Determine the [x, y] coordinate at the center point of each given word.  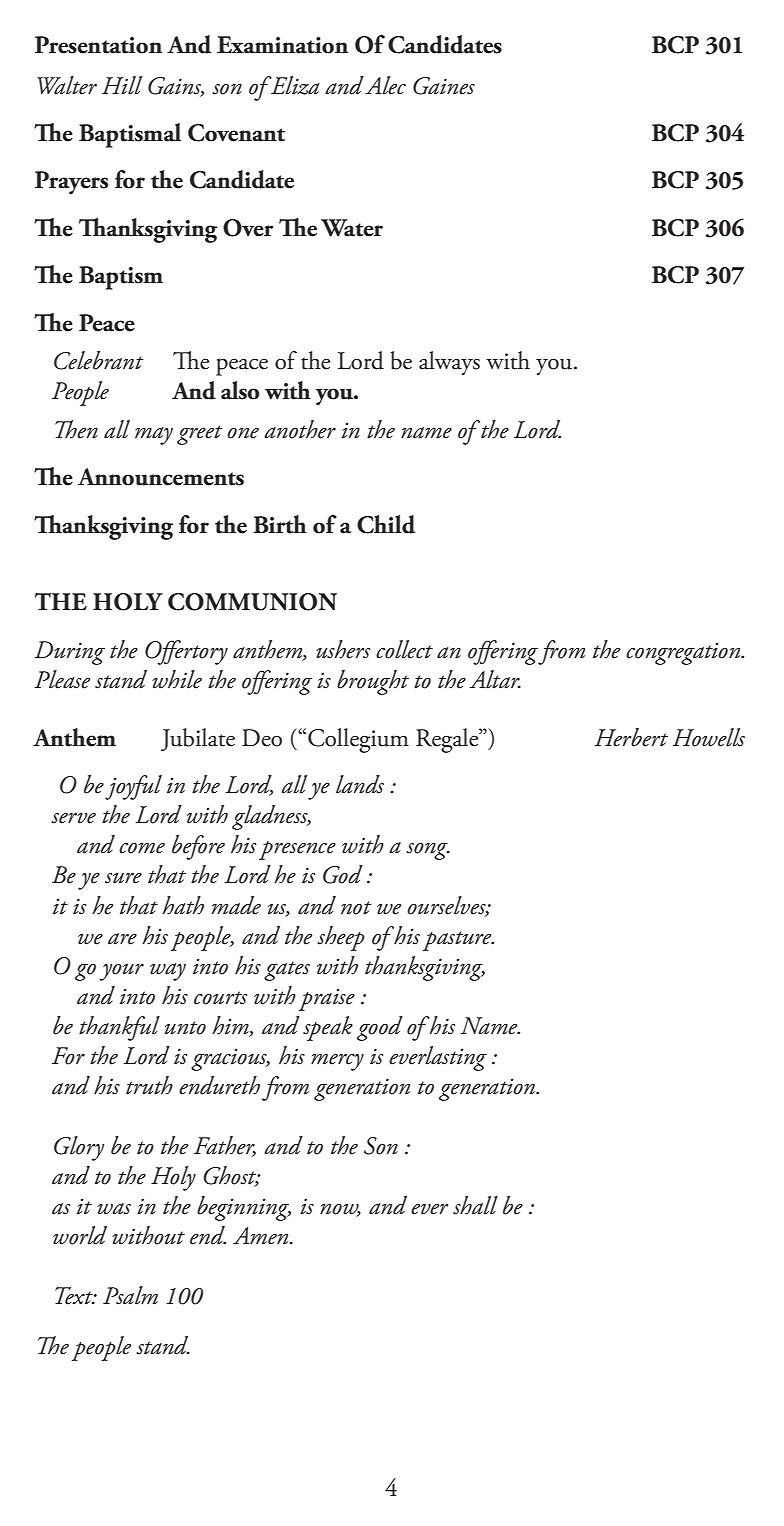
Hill [122, 85]
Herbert [631, 737]
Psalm [130, 1295]
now [340, 1210]
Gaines [444, 86]
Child [386, 524]
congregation [684, 653]
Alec [385, 85]
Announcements [161, 477]
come [142, 848]
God [343, 874]
